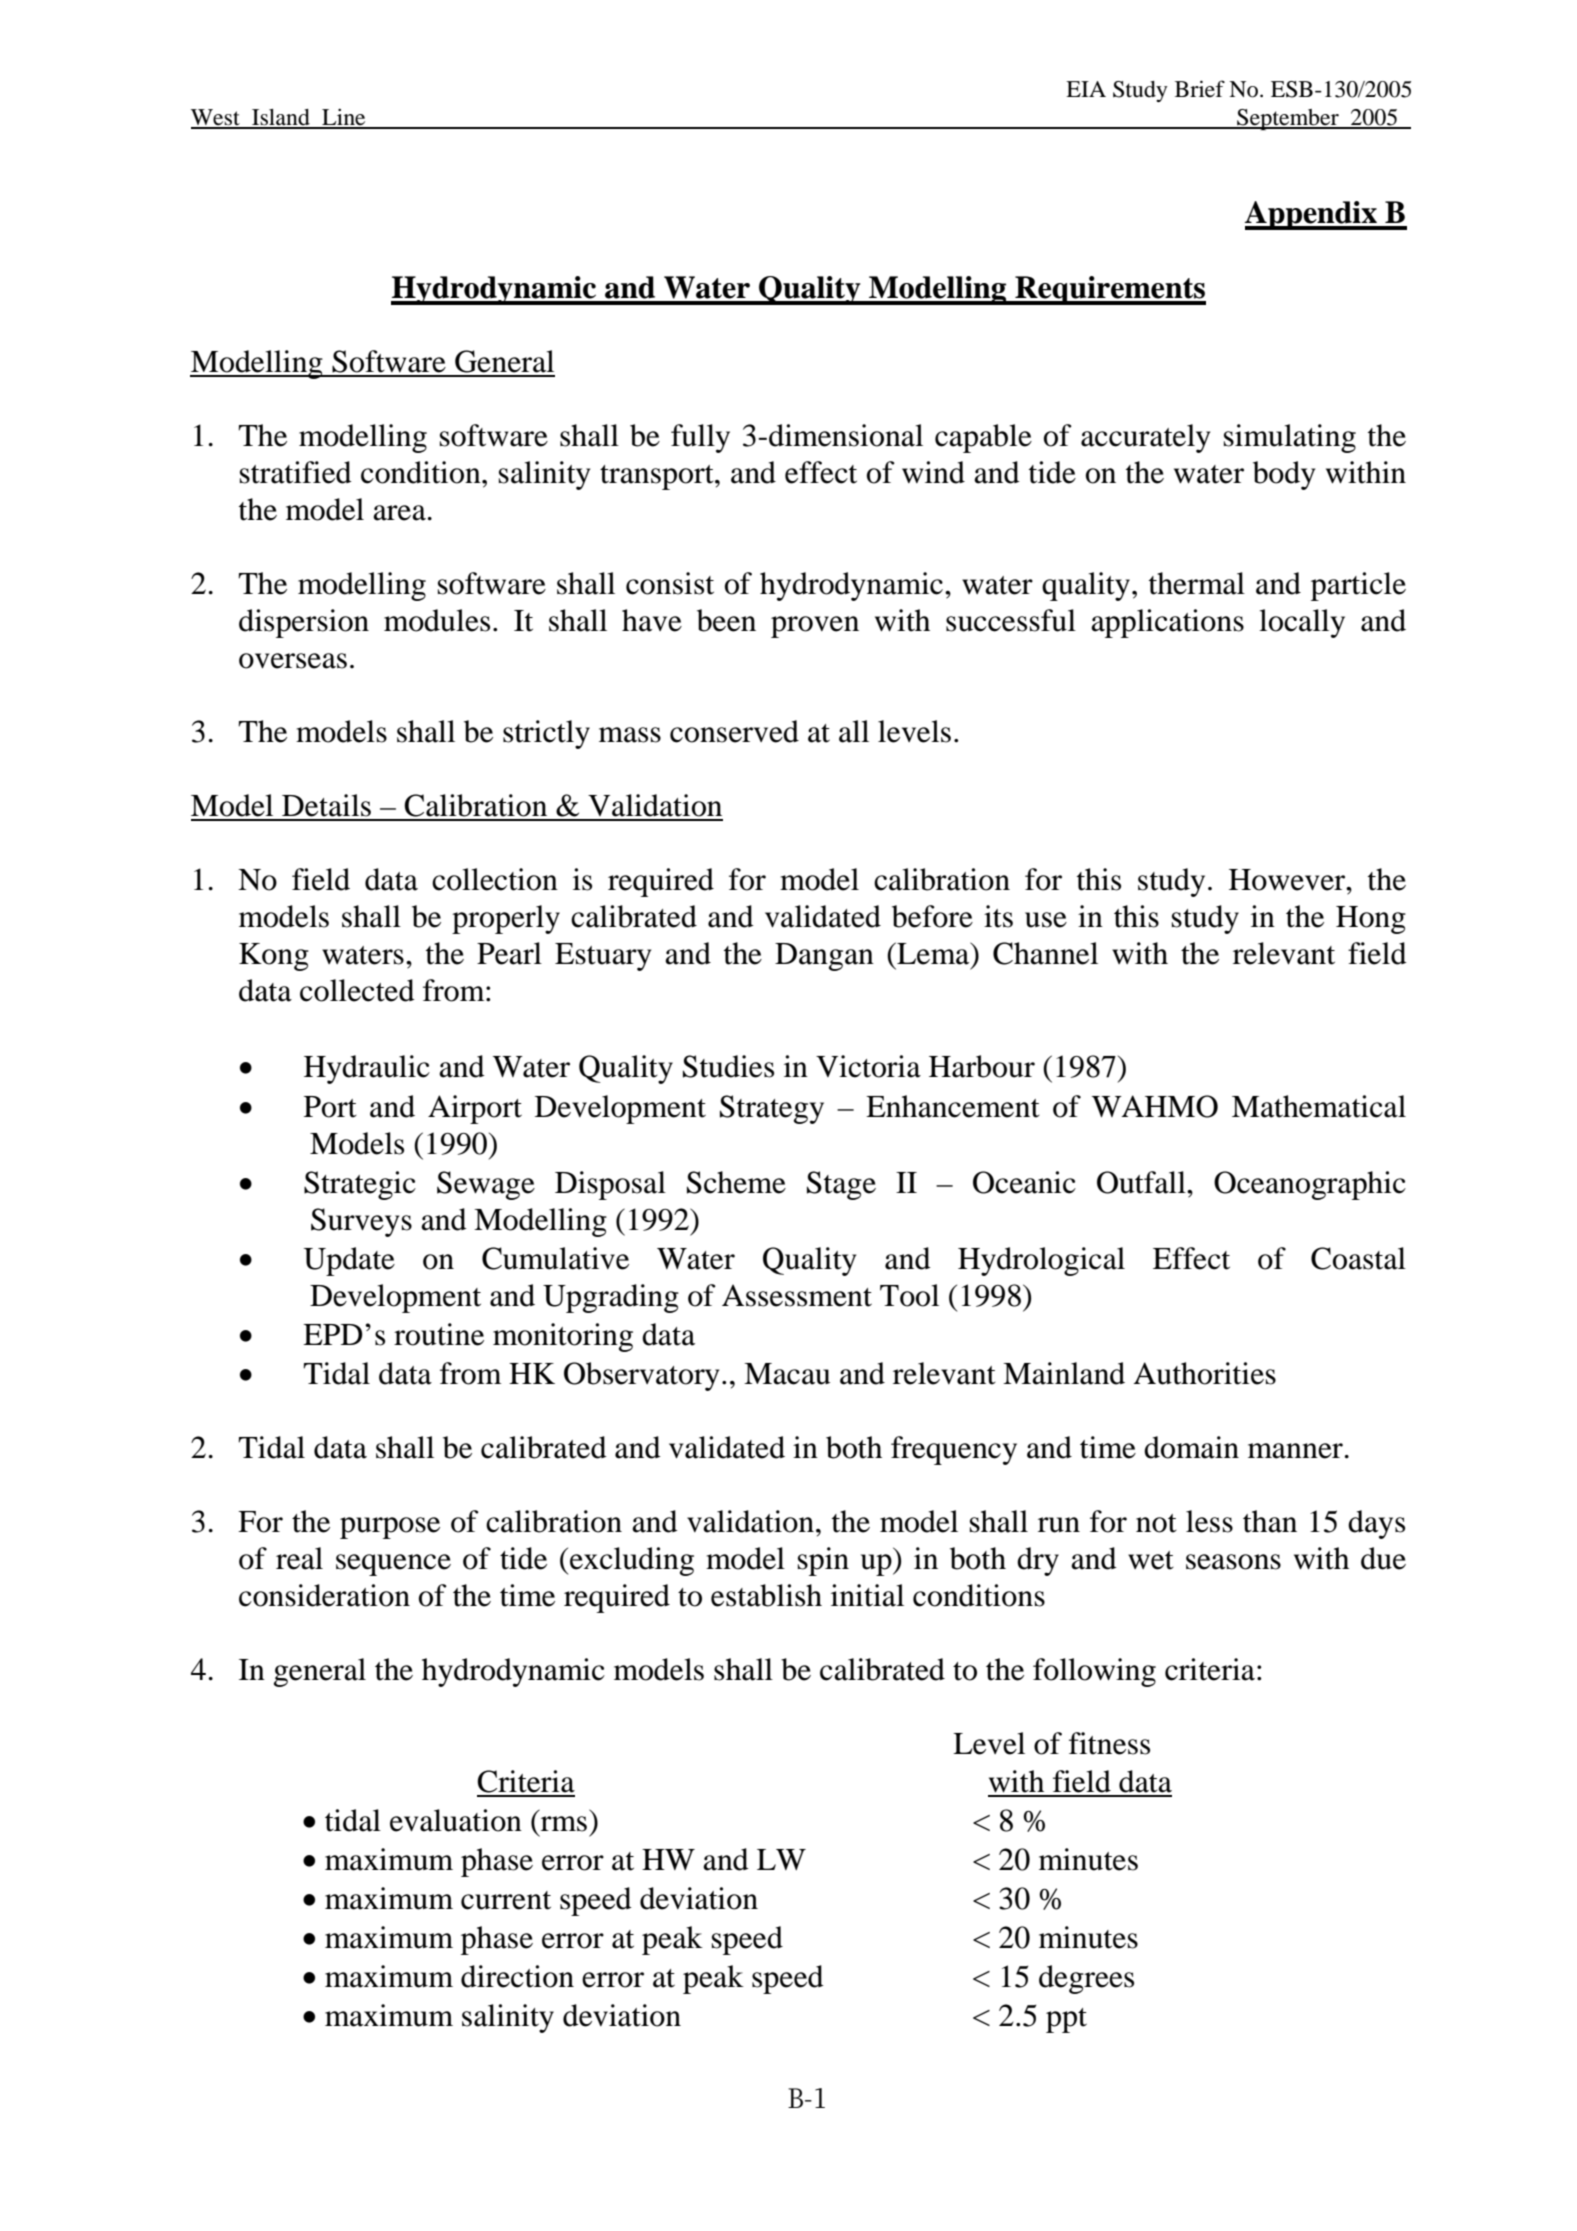  Describe the element at coordinates (1086, 89) in the image. I see `EIA` at that location.
